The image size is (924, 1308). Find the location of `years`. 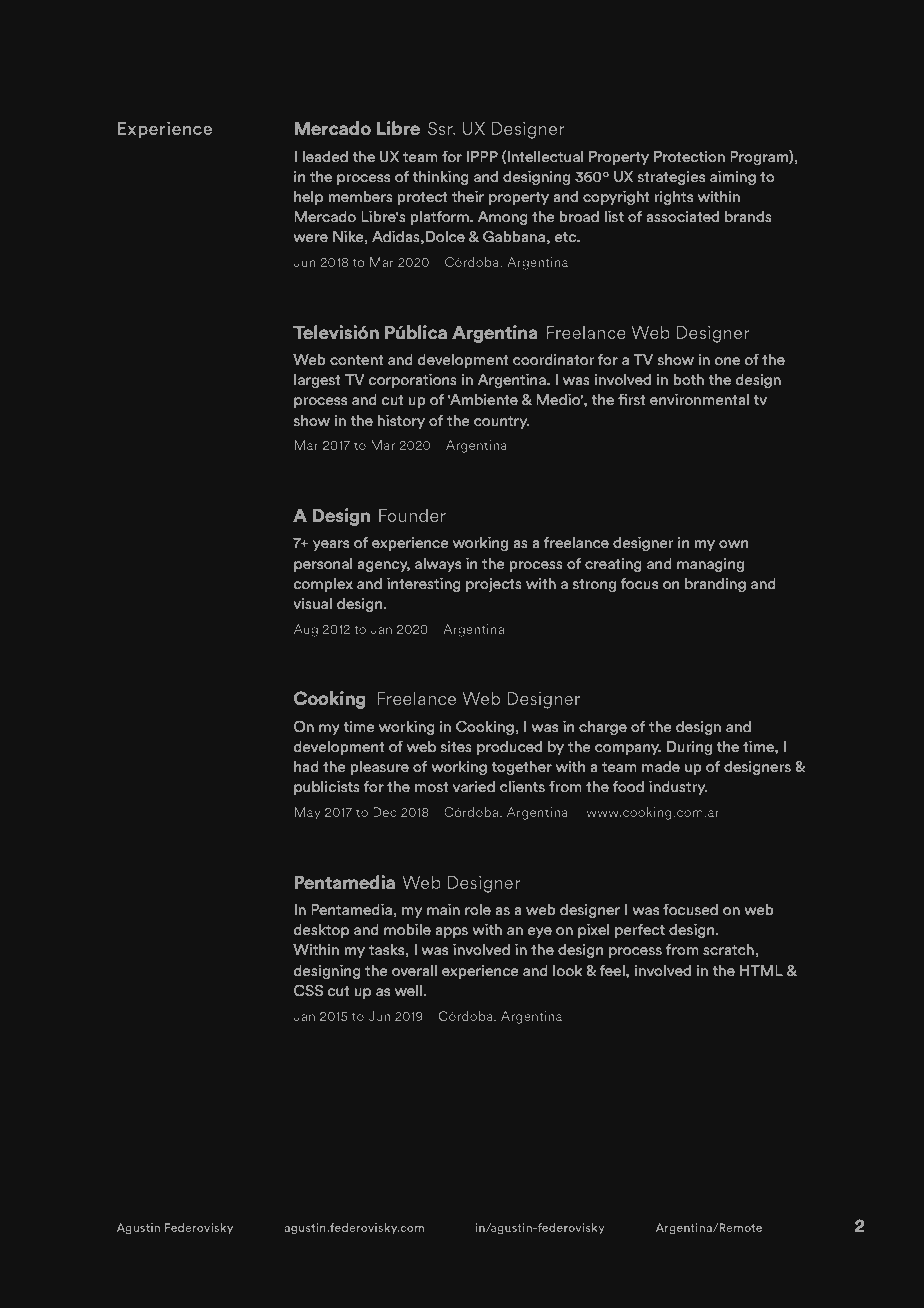

years is located at coordinates (331, 545).
